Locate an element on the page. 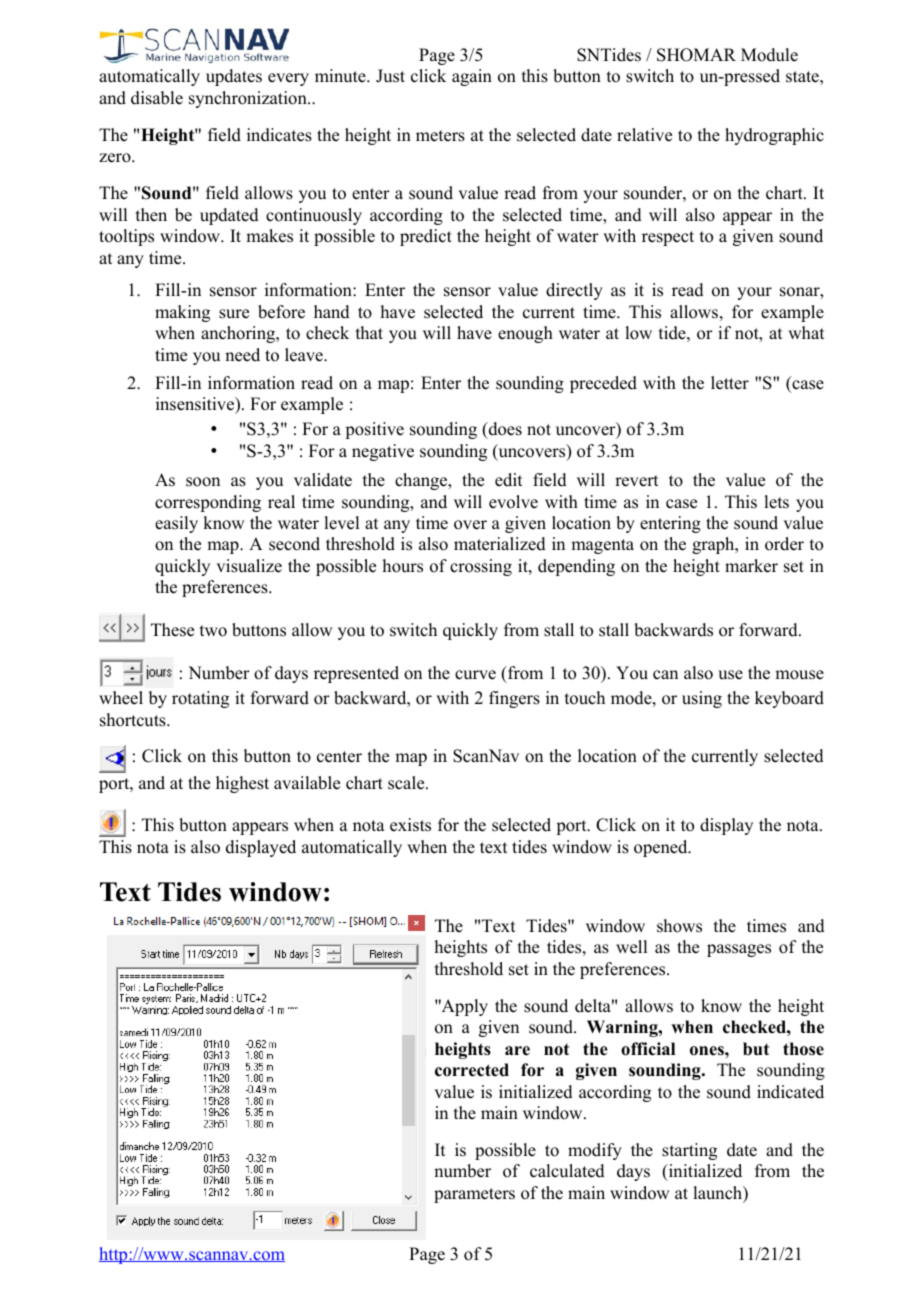 The image size is (924, 1308). again is located at coordinates (472, 77).
